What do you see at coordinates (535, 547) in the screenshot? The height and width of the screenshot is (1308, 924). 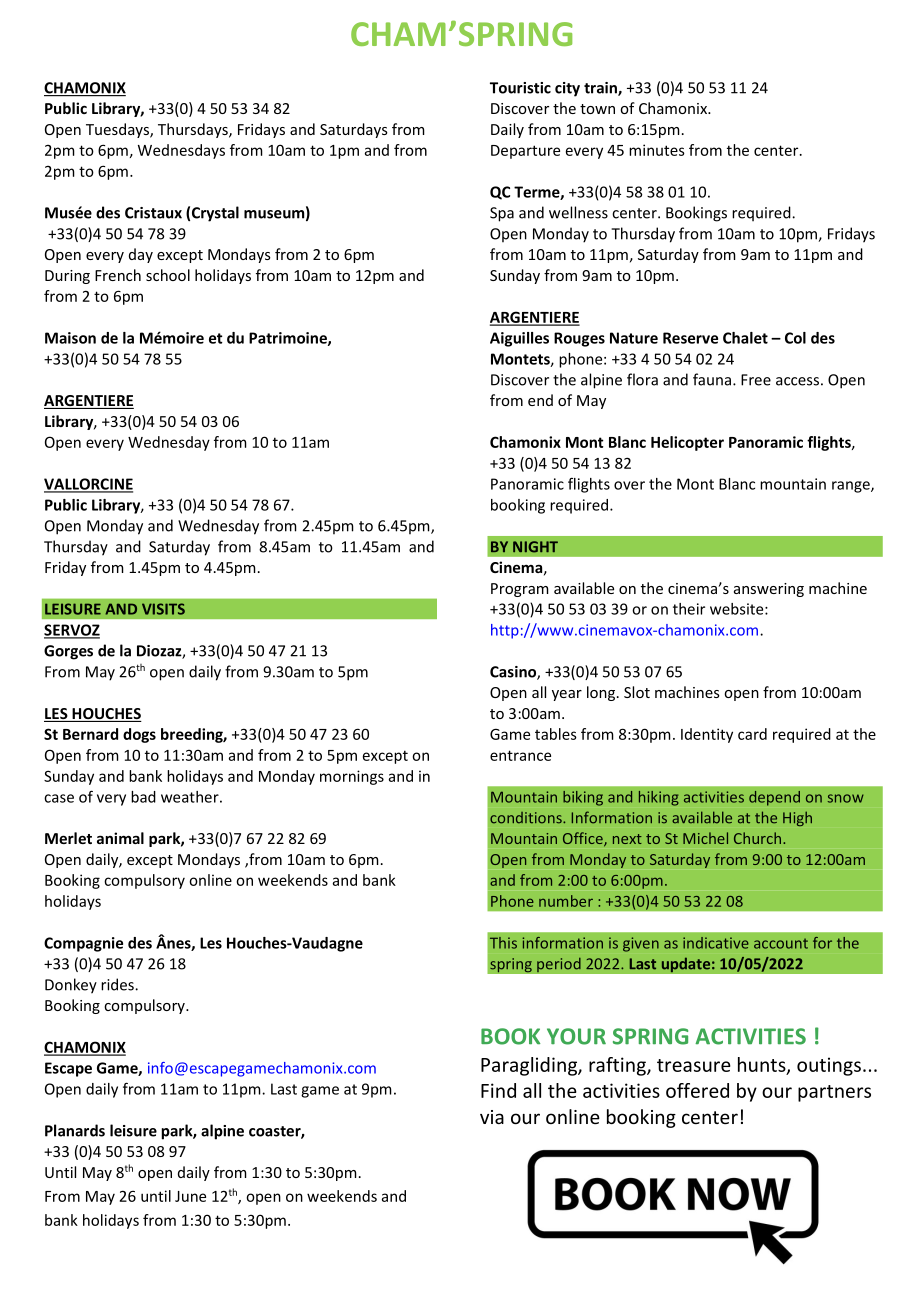 I see `NIGHT` at bounding box center [535, 547].
